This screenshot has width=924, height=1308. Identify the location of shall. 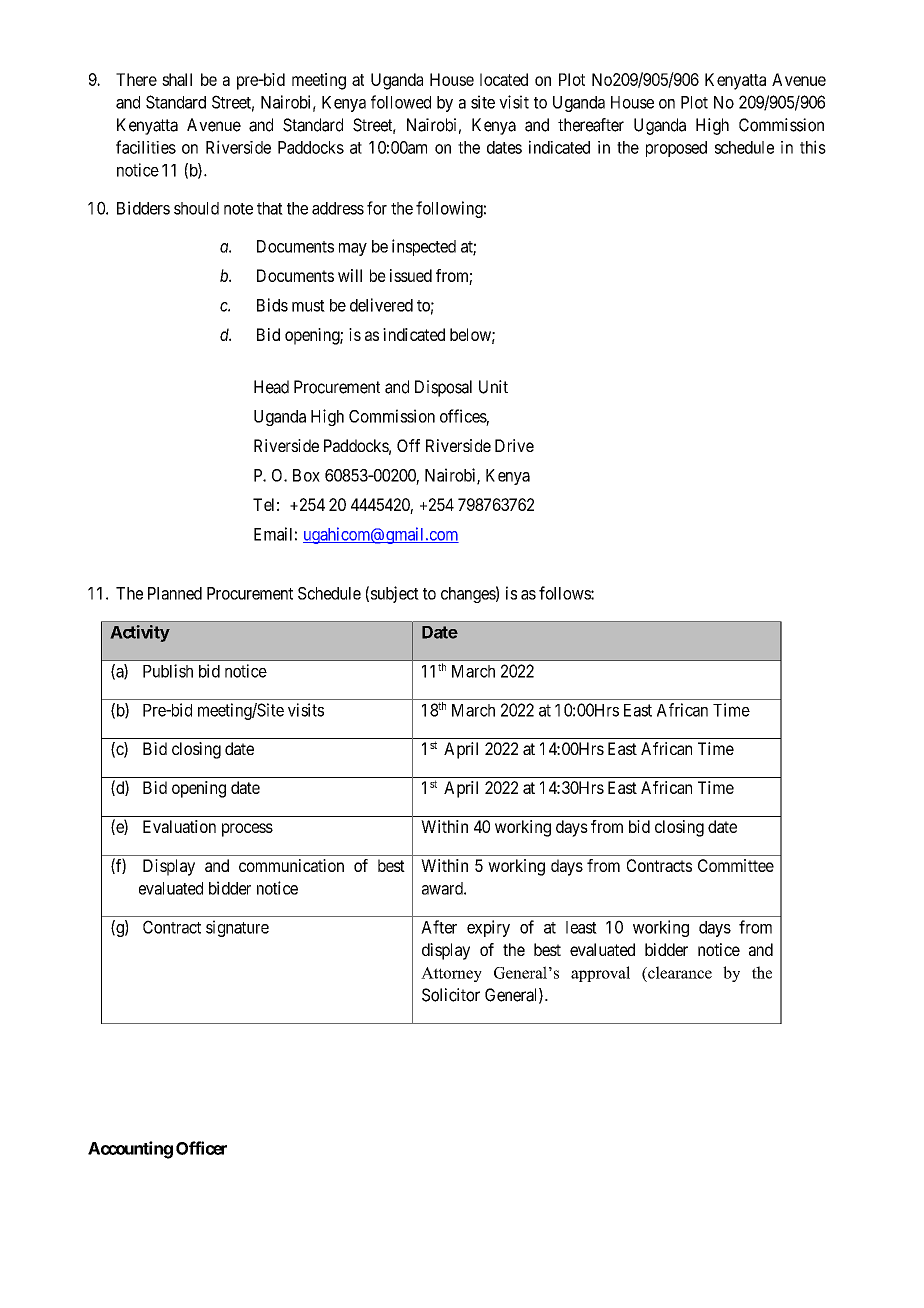
(177, 79).
